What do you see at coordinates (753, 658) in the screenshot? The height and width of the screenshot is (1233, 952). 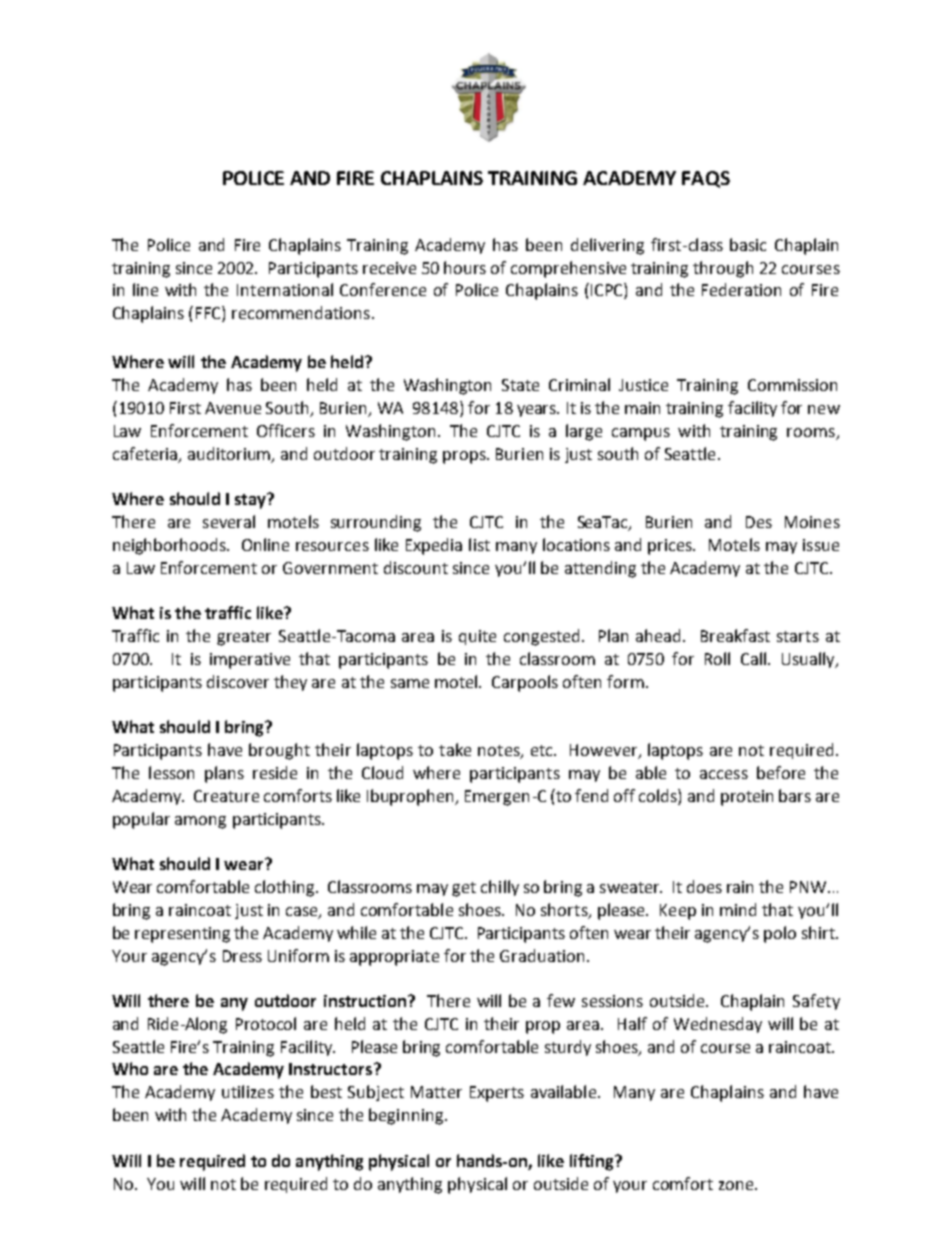 I see `Call` at bounding box center [753, 658].
